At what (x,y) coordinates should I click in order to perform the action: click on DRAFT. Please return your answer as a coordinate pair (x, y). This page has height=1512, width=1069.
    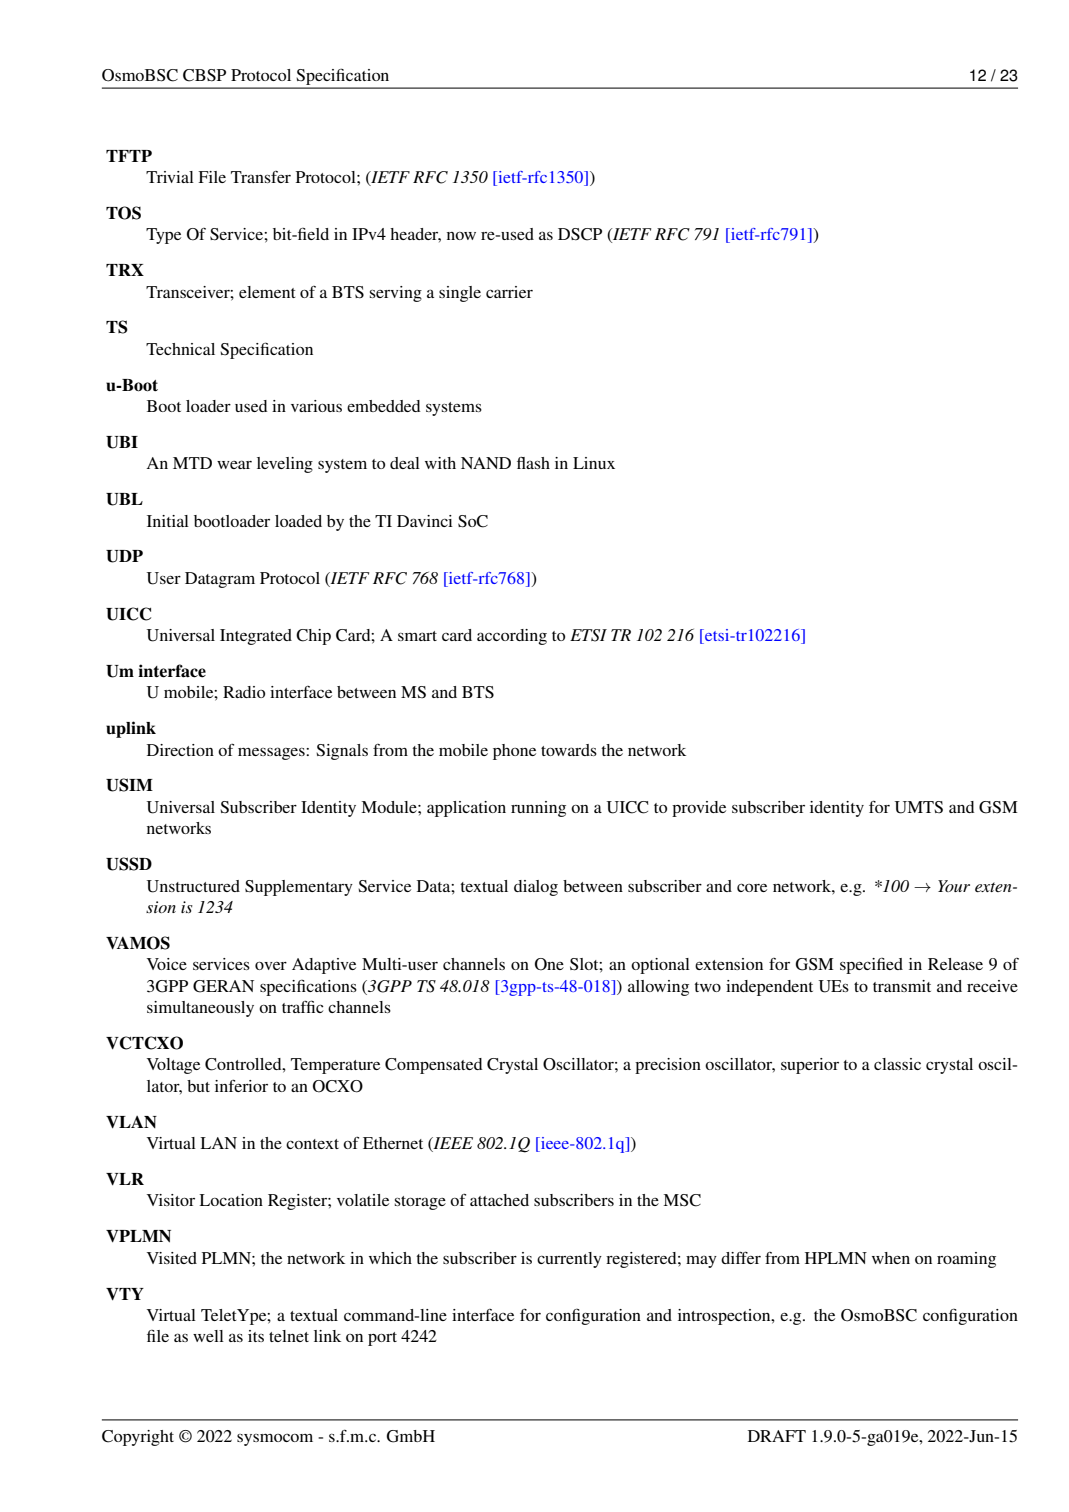
    Looking at the image, I should click on (777, 1436).
